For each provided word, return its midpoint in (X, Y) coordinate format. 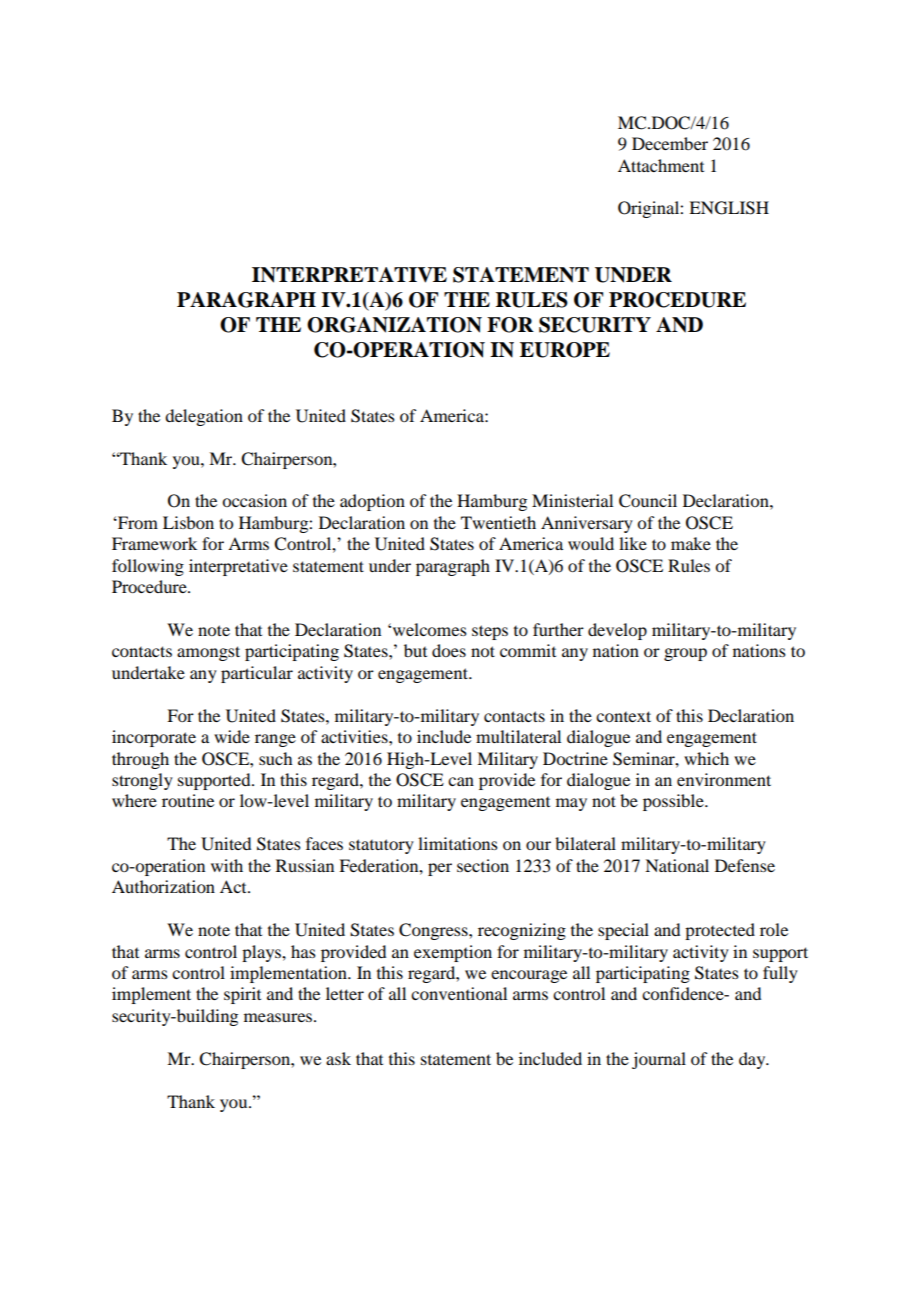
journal (659, 1060)
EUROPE (565, 350)
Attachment (661, 165)
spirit (242, 995)
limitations (458, 843)
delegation (204, 417)
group (685, 654)
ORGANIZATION (394, 325)
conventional (459, 993)
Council (648, 501)
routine (188, 800)
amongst (208, 653)
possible (674, 802)
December (670, 143)
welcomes (430, 629)
